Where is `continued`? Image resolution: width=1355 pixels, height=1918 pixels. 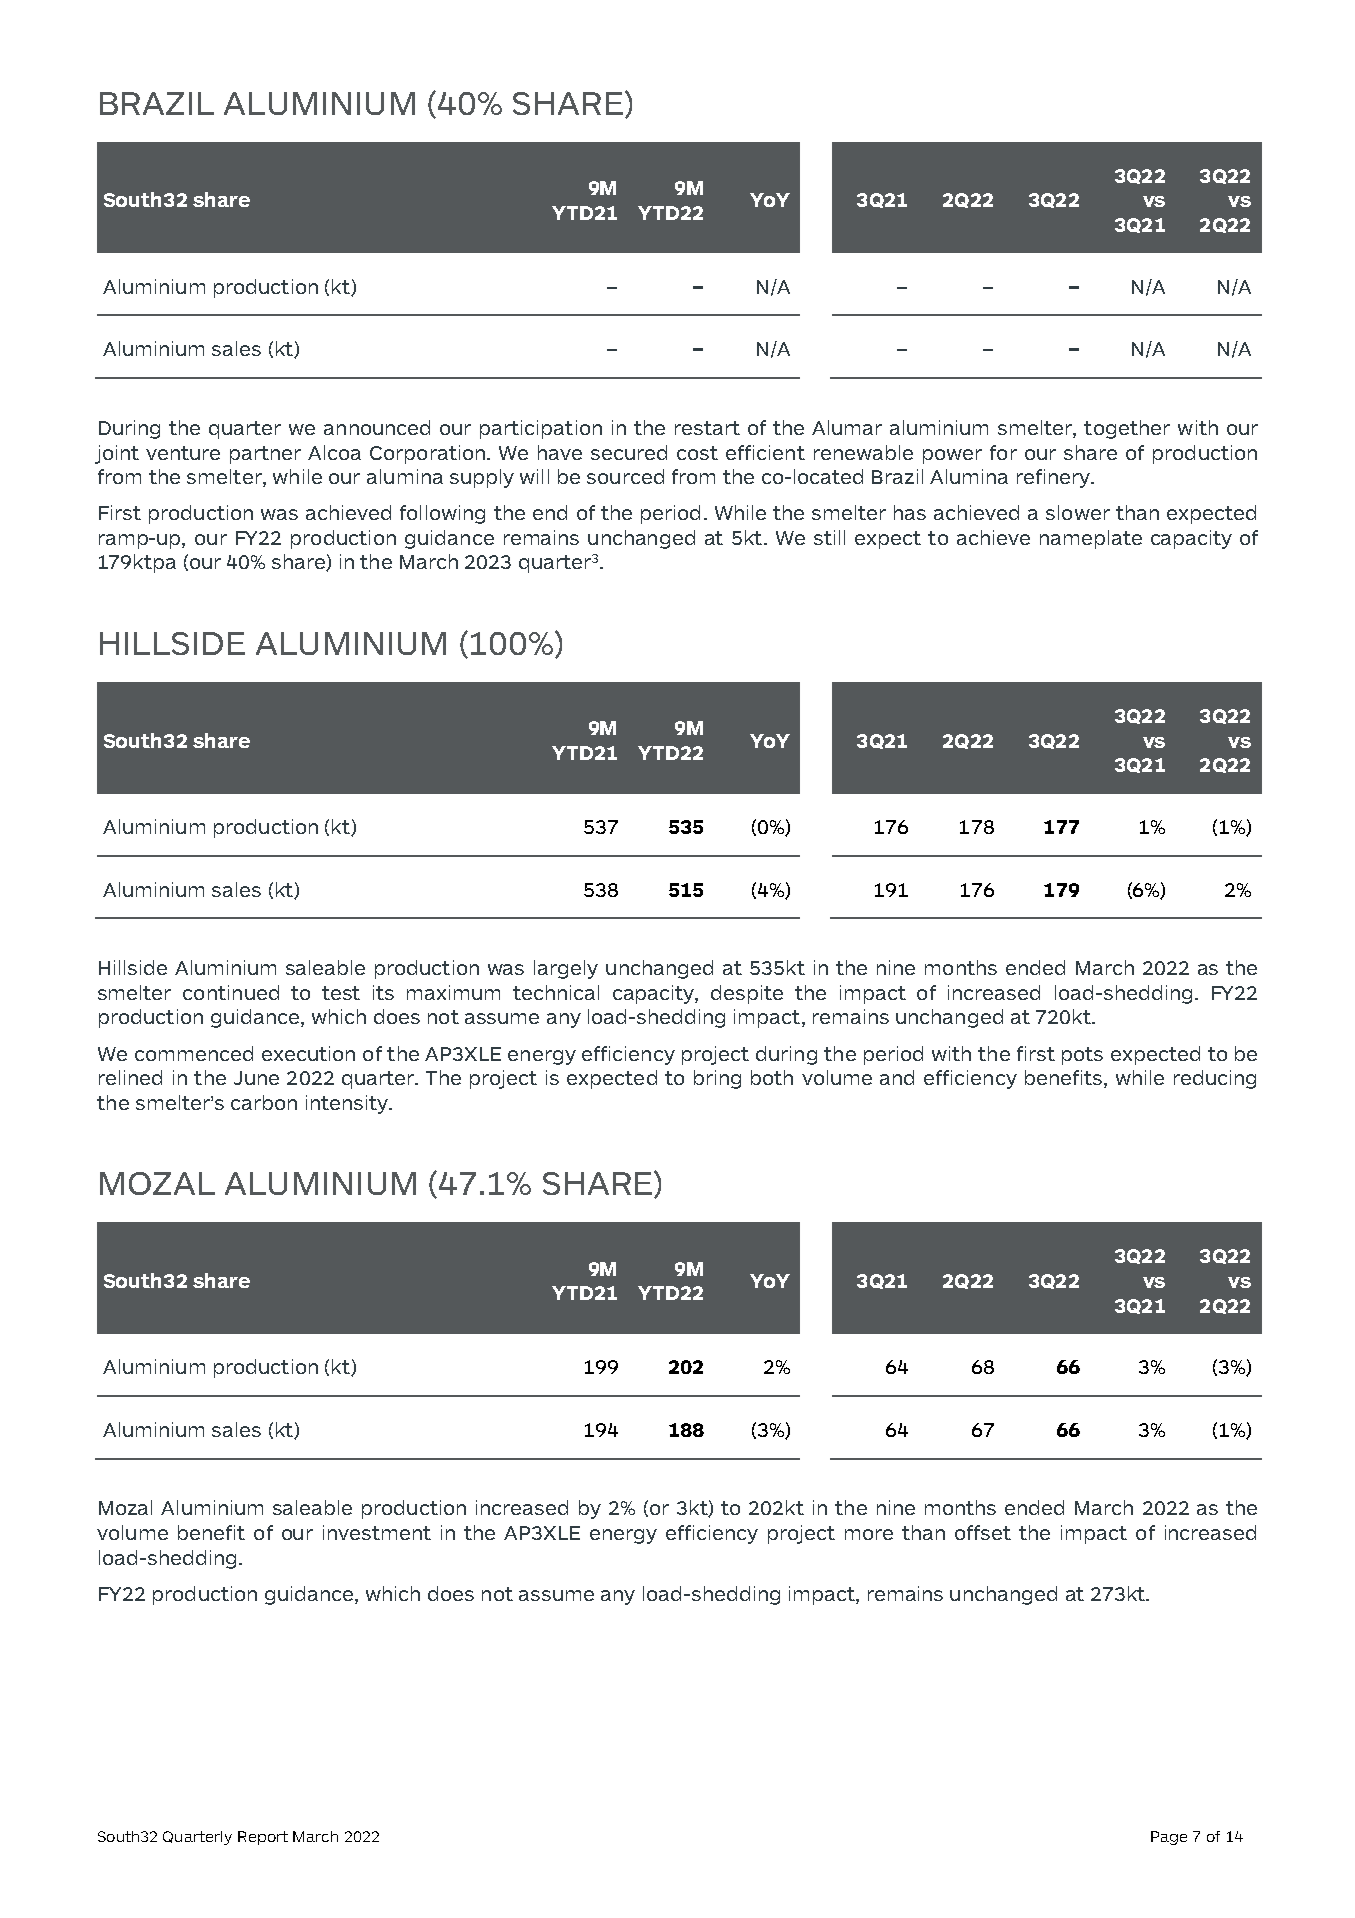 continued is located at coordinates (231, 992).
